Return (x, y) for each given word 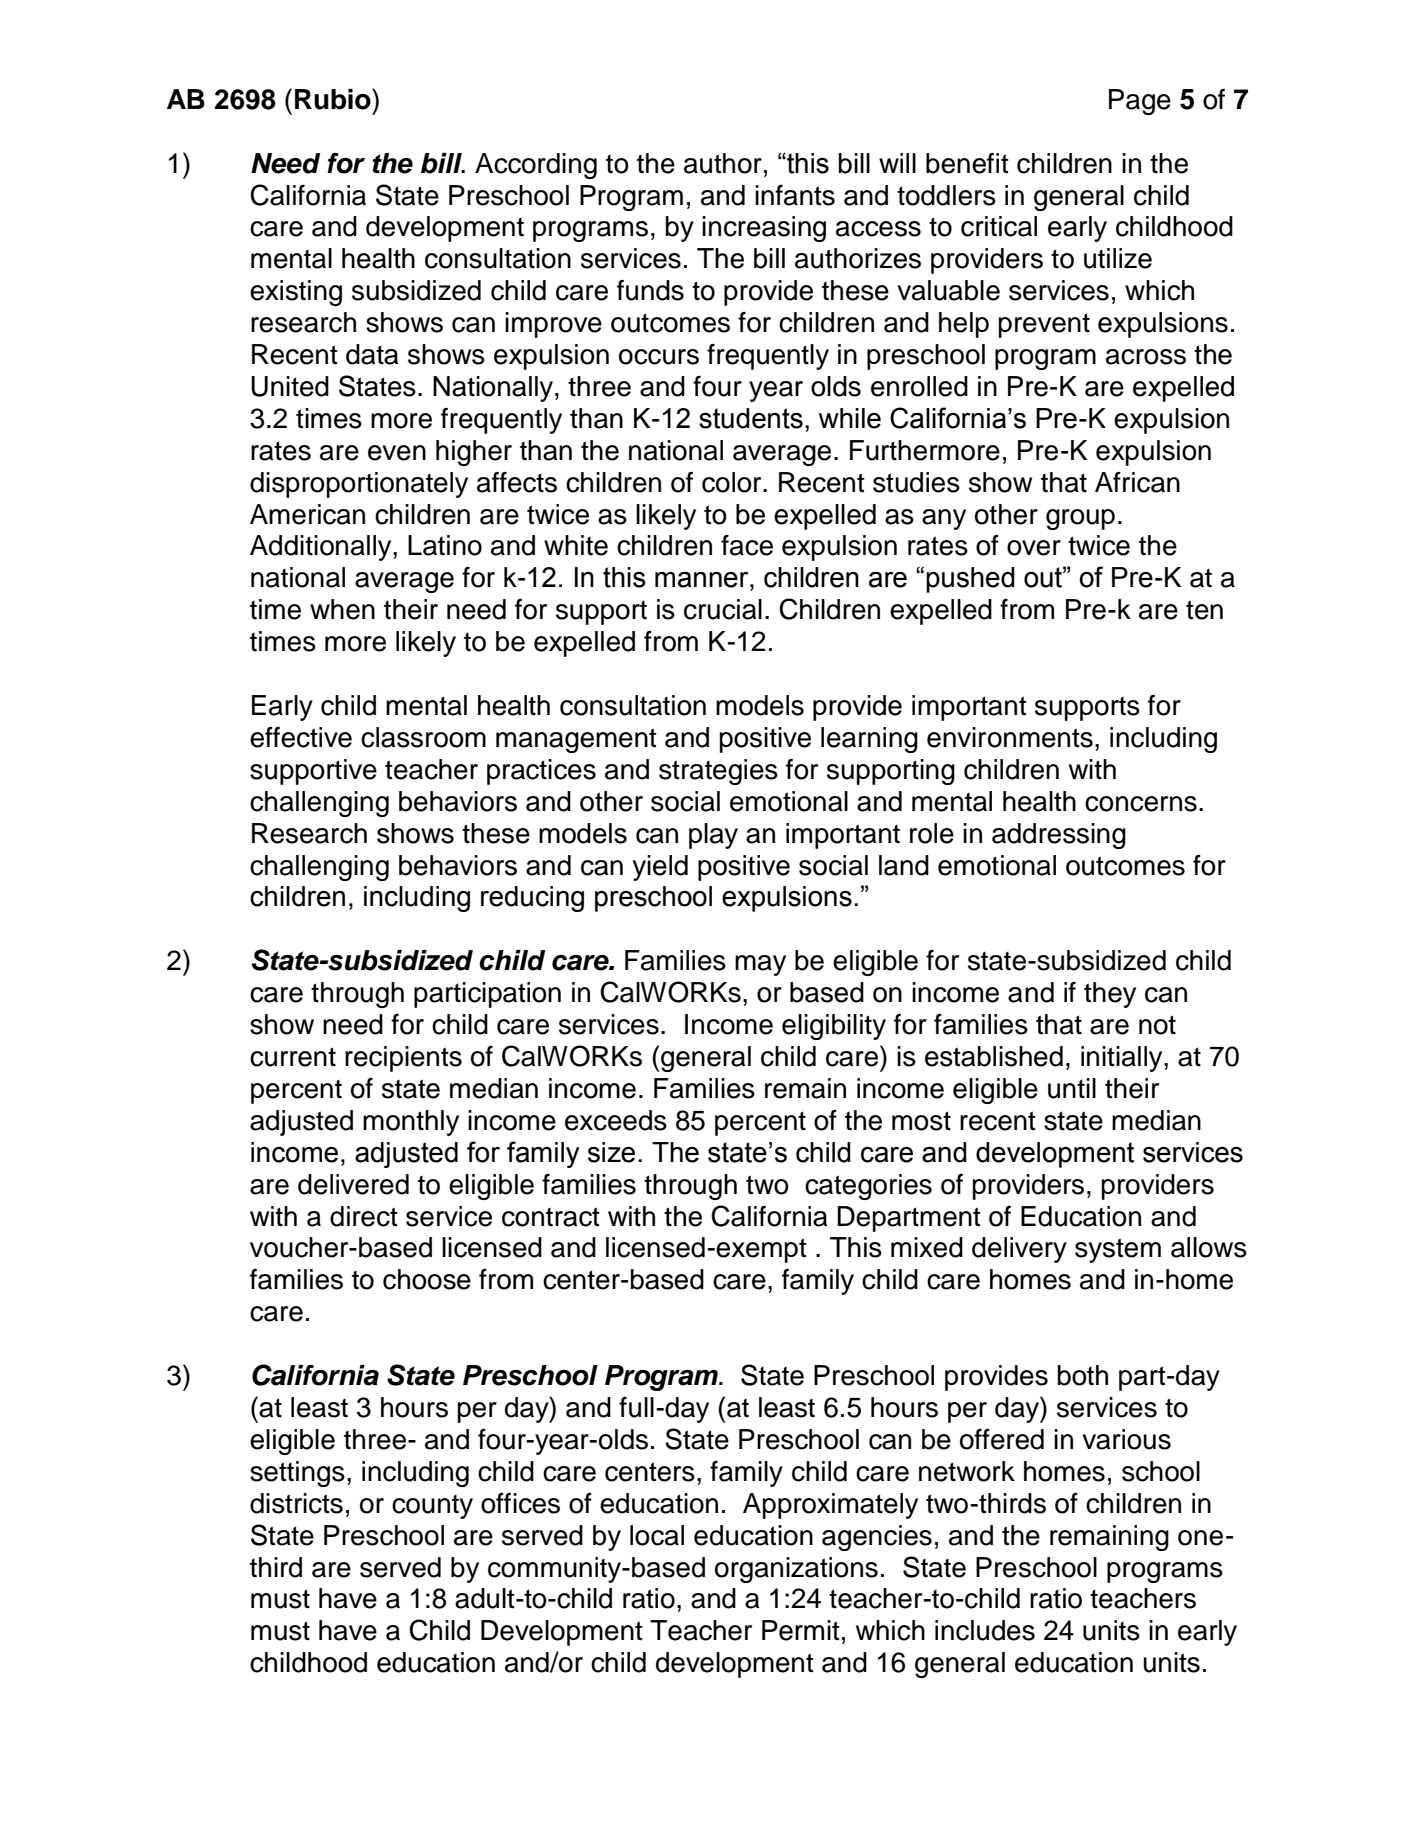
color (733, 482)
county (432, 1507)
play (713, 836)
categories (868, 1187)
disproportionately (359, 485)
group (1080, 519)
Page (1140, 102)
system (1118, 1250)
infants (795, 195)
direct (364, 1216)
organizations (796, 1570)
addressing (1059, 836)
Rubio (334, 99)
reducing (532, 899)
